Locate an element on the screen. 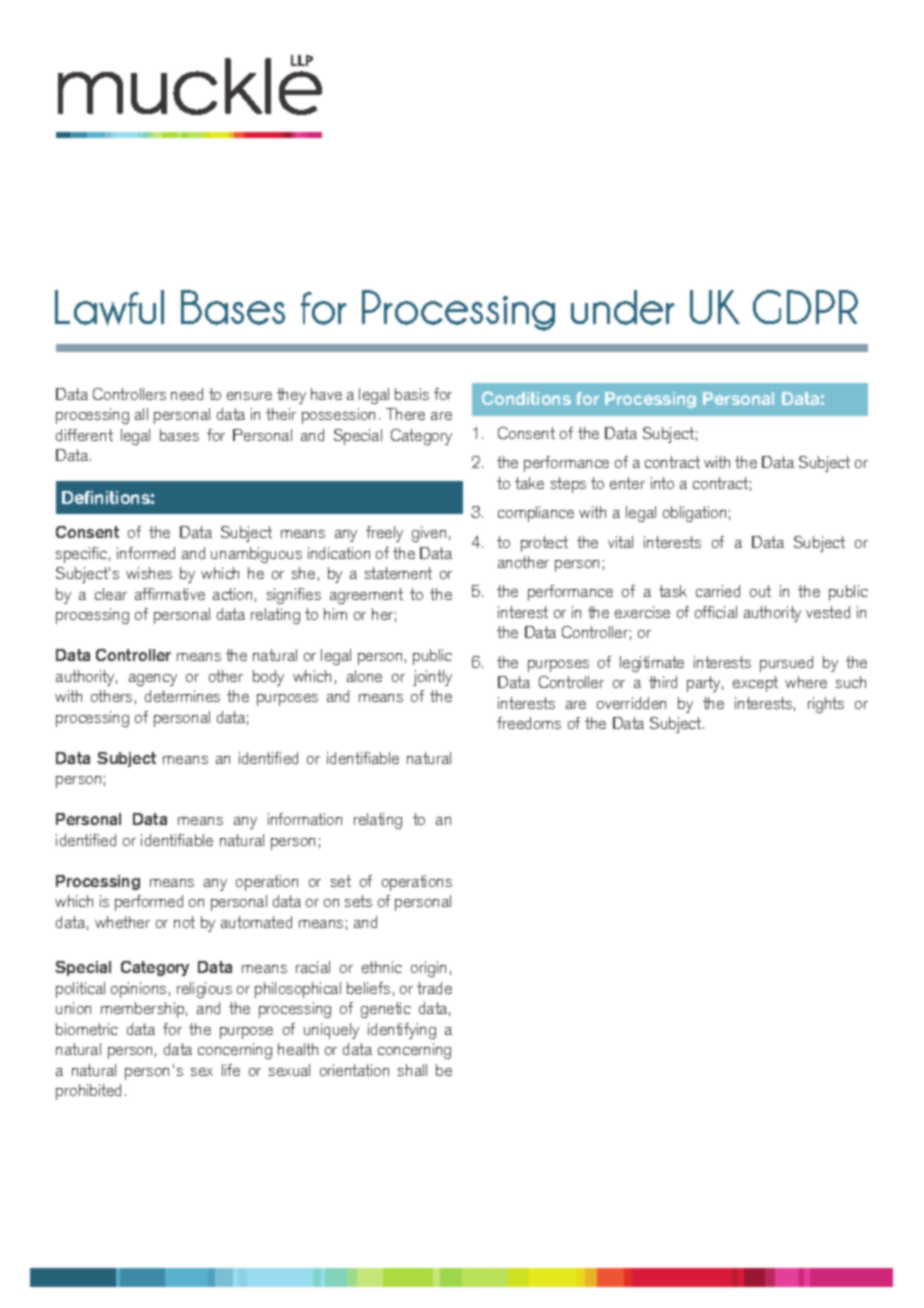 The height and width of the screenshot is (1308, 924). GDPR is located at coordinates (805, 307).
